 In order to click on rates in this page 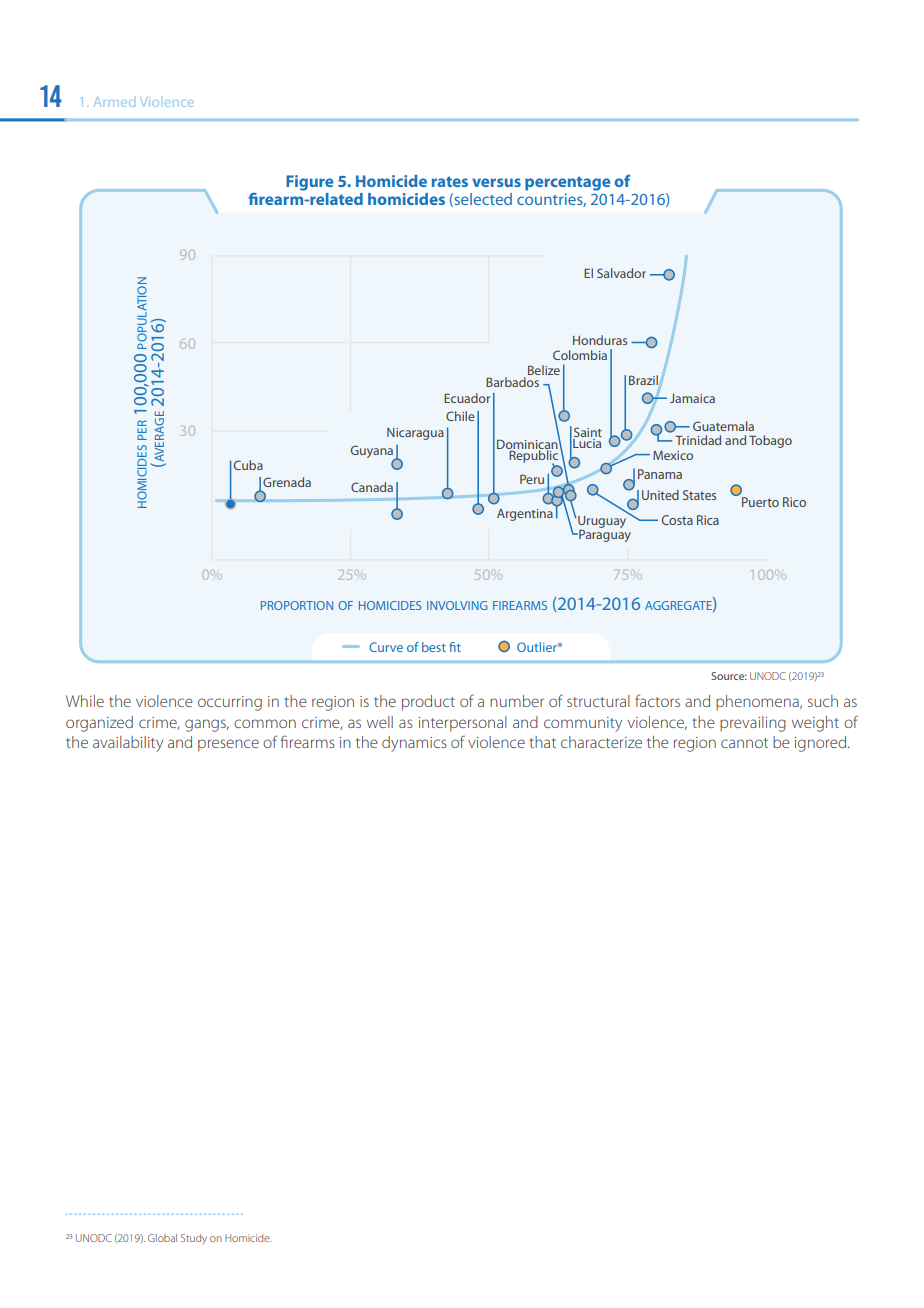, I will do `click(450, 181)`.
